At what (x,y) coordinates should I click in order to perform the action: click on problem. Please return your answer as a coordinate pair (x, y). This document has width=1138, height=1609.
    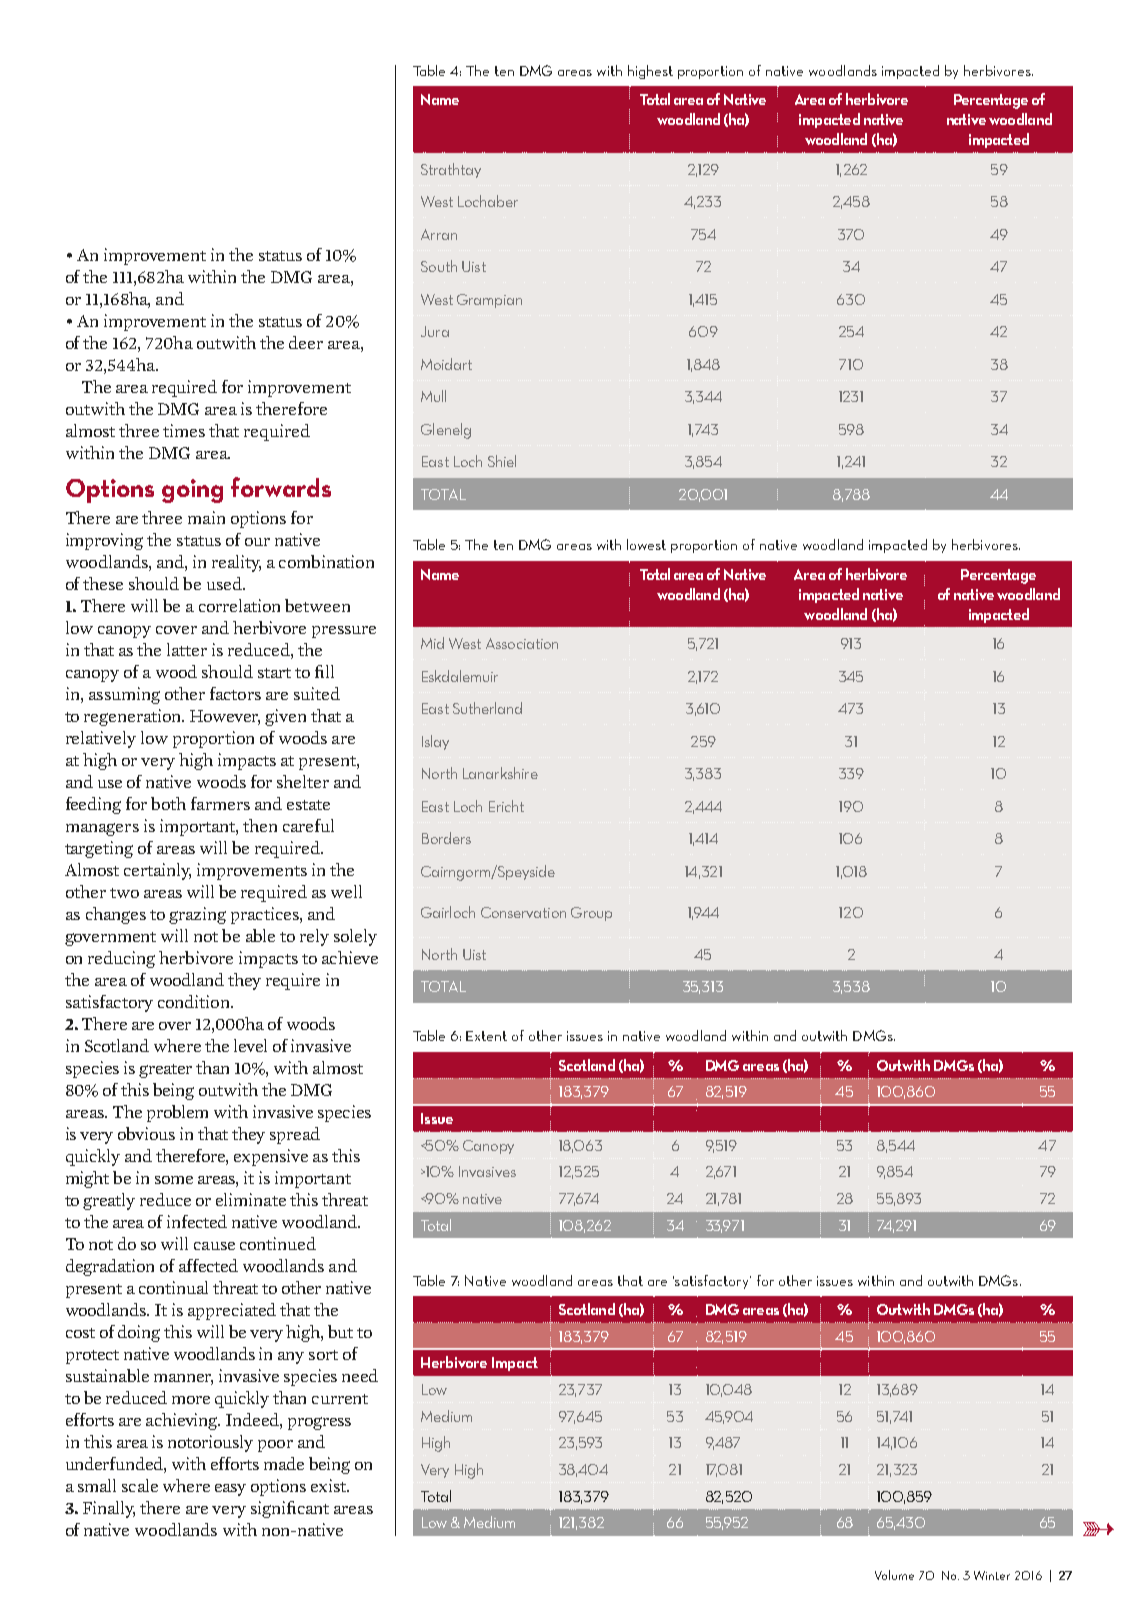
    Looking at the image, I should click on (177, 1113).
